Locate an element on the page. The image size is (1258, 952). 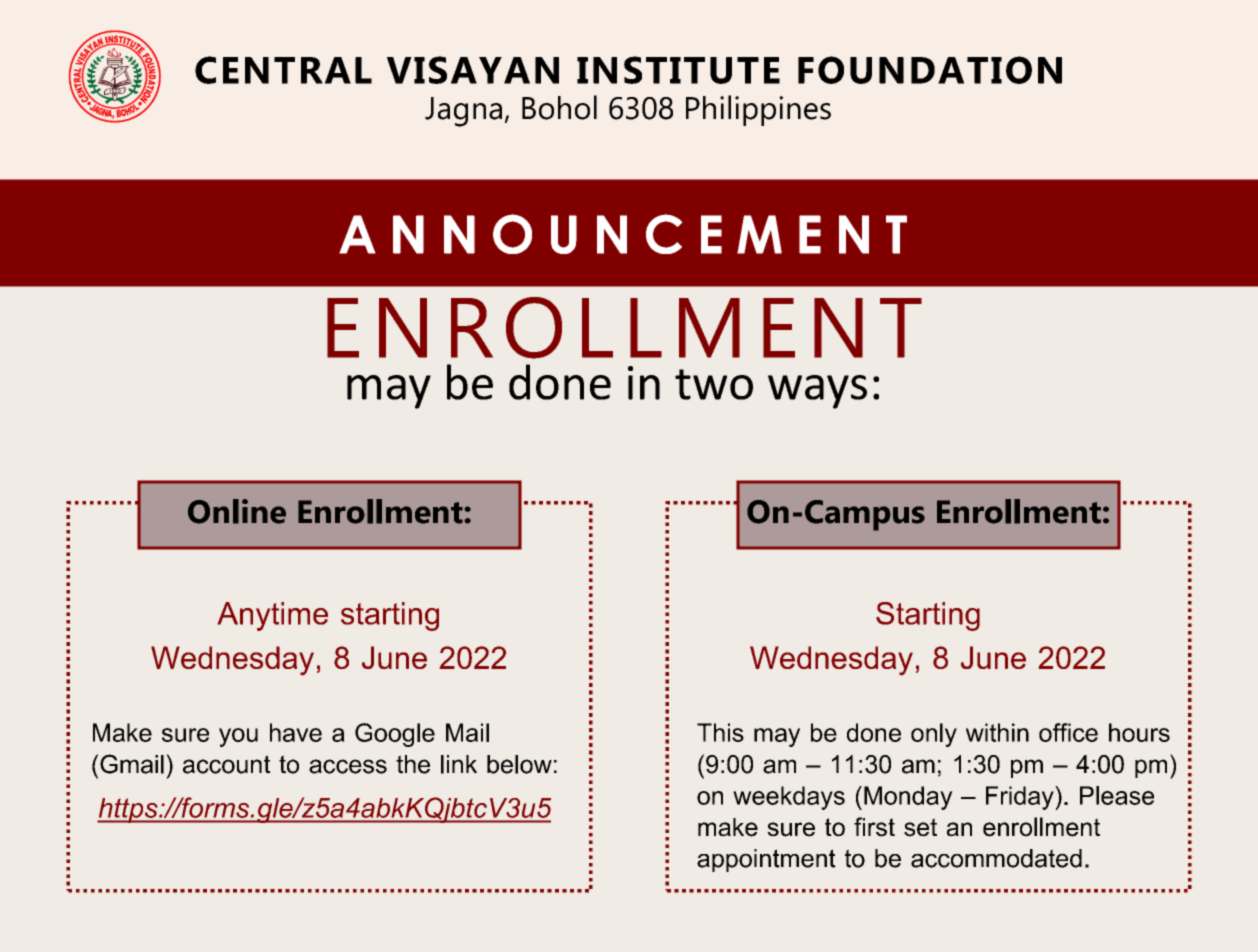
two is located at coordinates (714, 384).
